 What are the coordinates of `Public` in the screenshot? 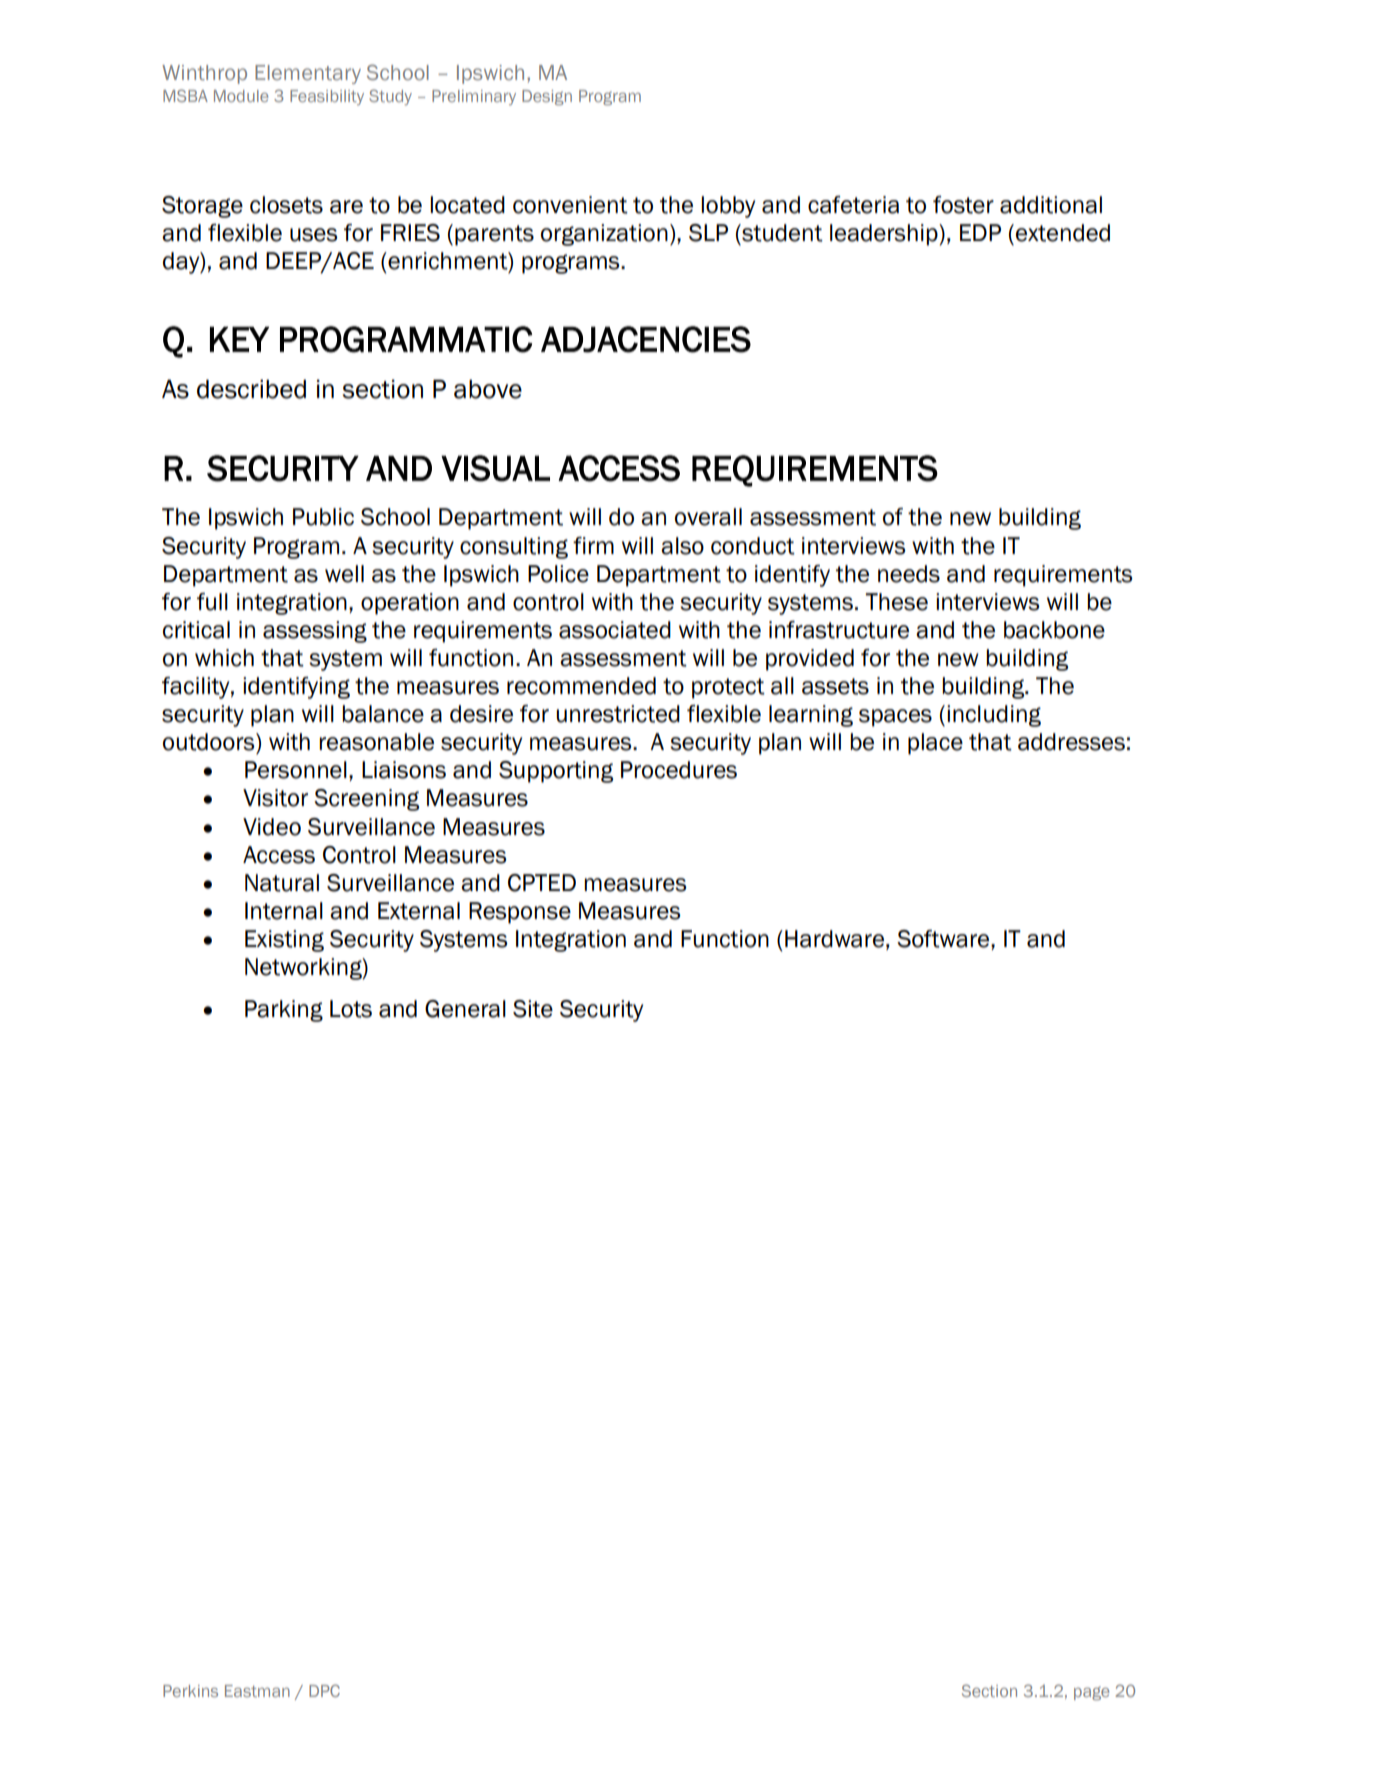 It's located at (323, 517).
